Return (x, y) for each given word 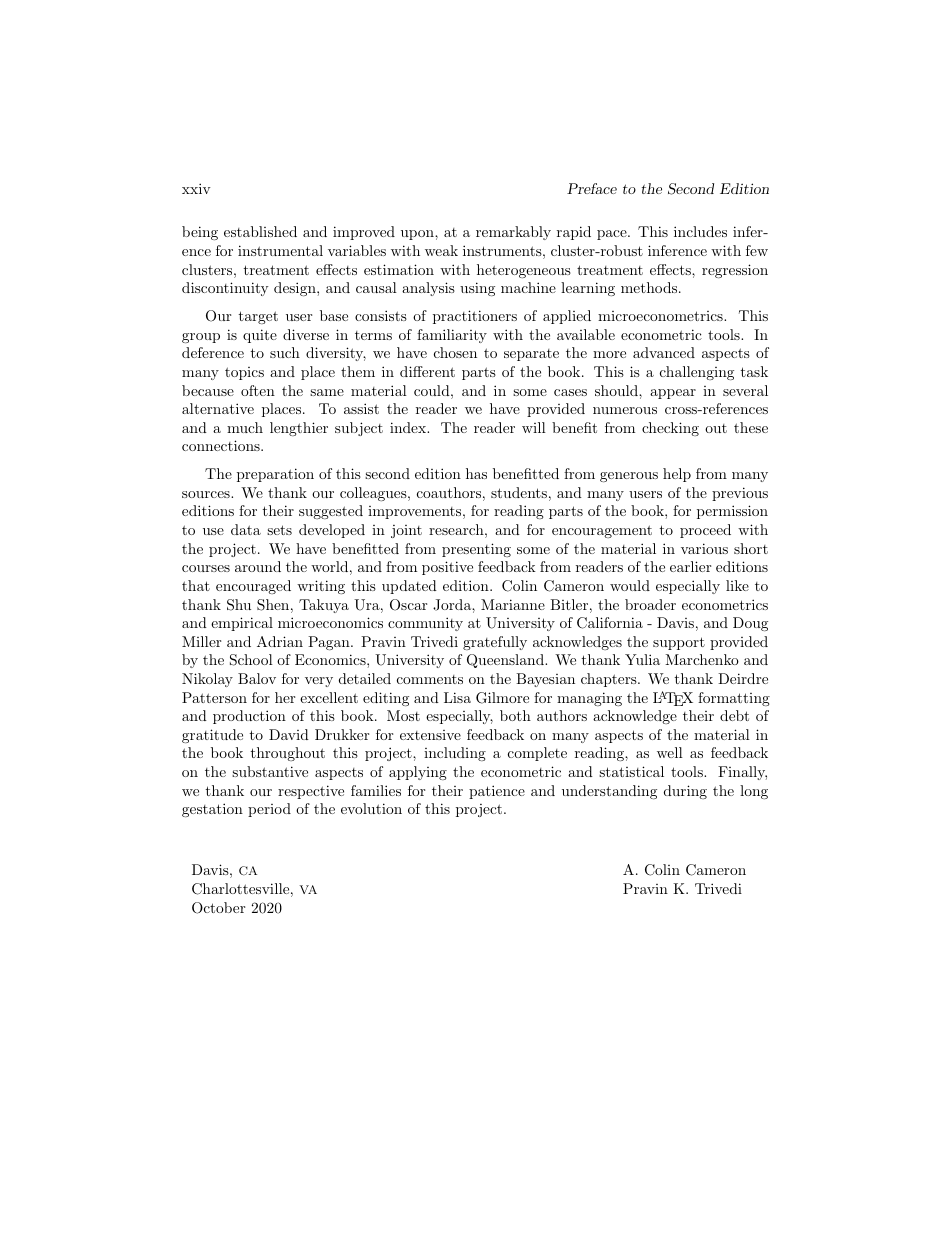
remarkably (513, 233)
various (704, 548)
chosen (455, 352)
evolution (371, 808)
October (218, 908)
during (685, 792)
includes (700, 231)
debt (734, 715)
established (260, 231)
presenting (476, 550)
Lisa (457, 697)
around (258, 566)
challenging (697, 373)
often (258, 390)
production (249, 717)
